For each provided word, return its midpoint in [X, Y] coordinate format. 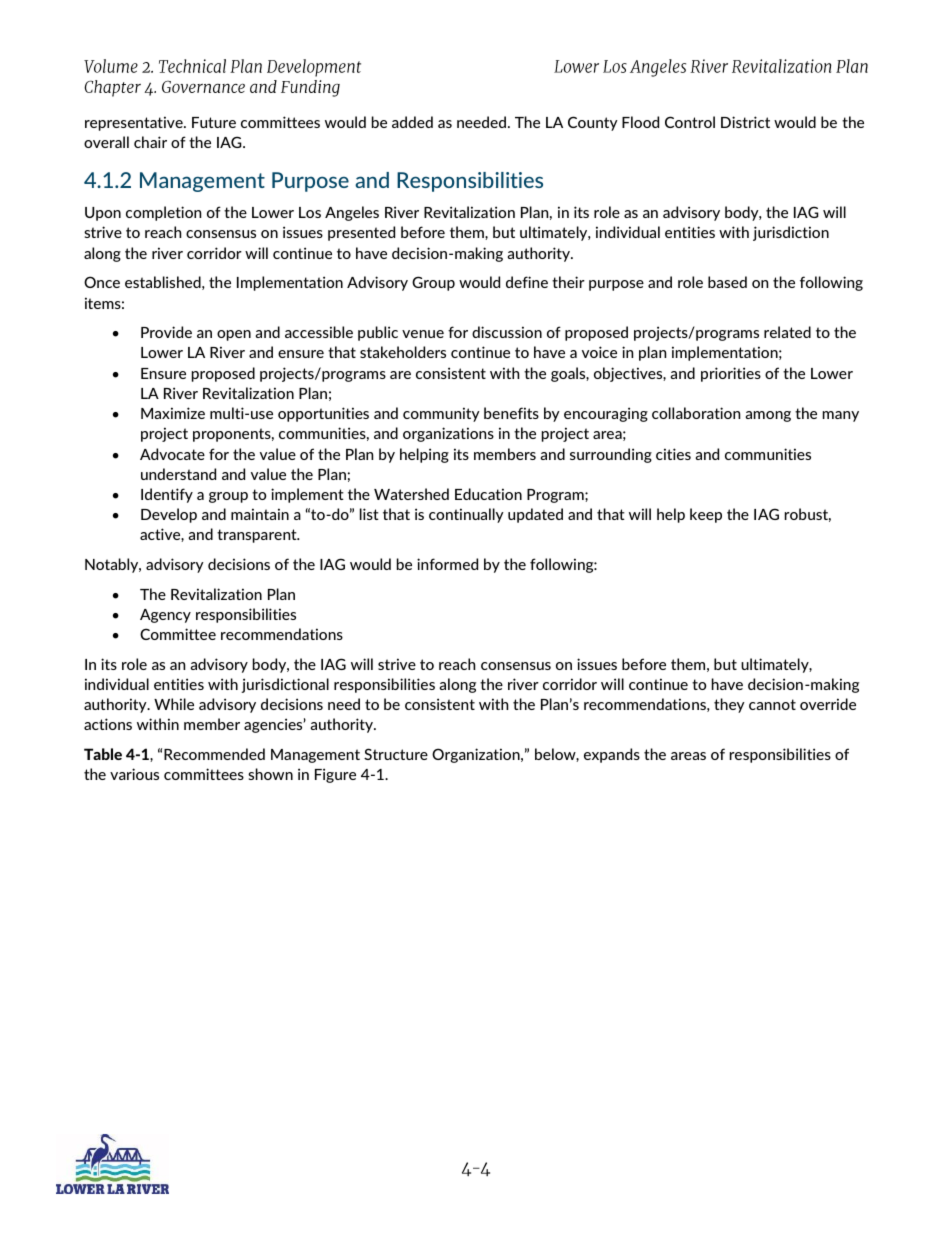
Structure [396, 754]
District [745, 122]
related [787, 332]
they [729, 705]
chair [150, 142]
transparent [258, 536]
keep [706, 515]
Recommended [214, 754]
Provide [166, 332]
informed [447, 564]
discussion [507, 332]
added [412, 122]
